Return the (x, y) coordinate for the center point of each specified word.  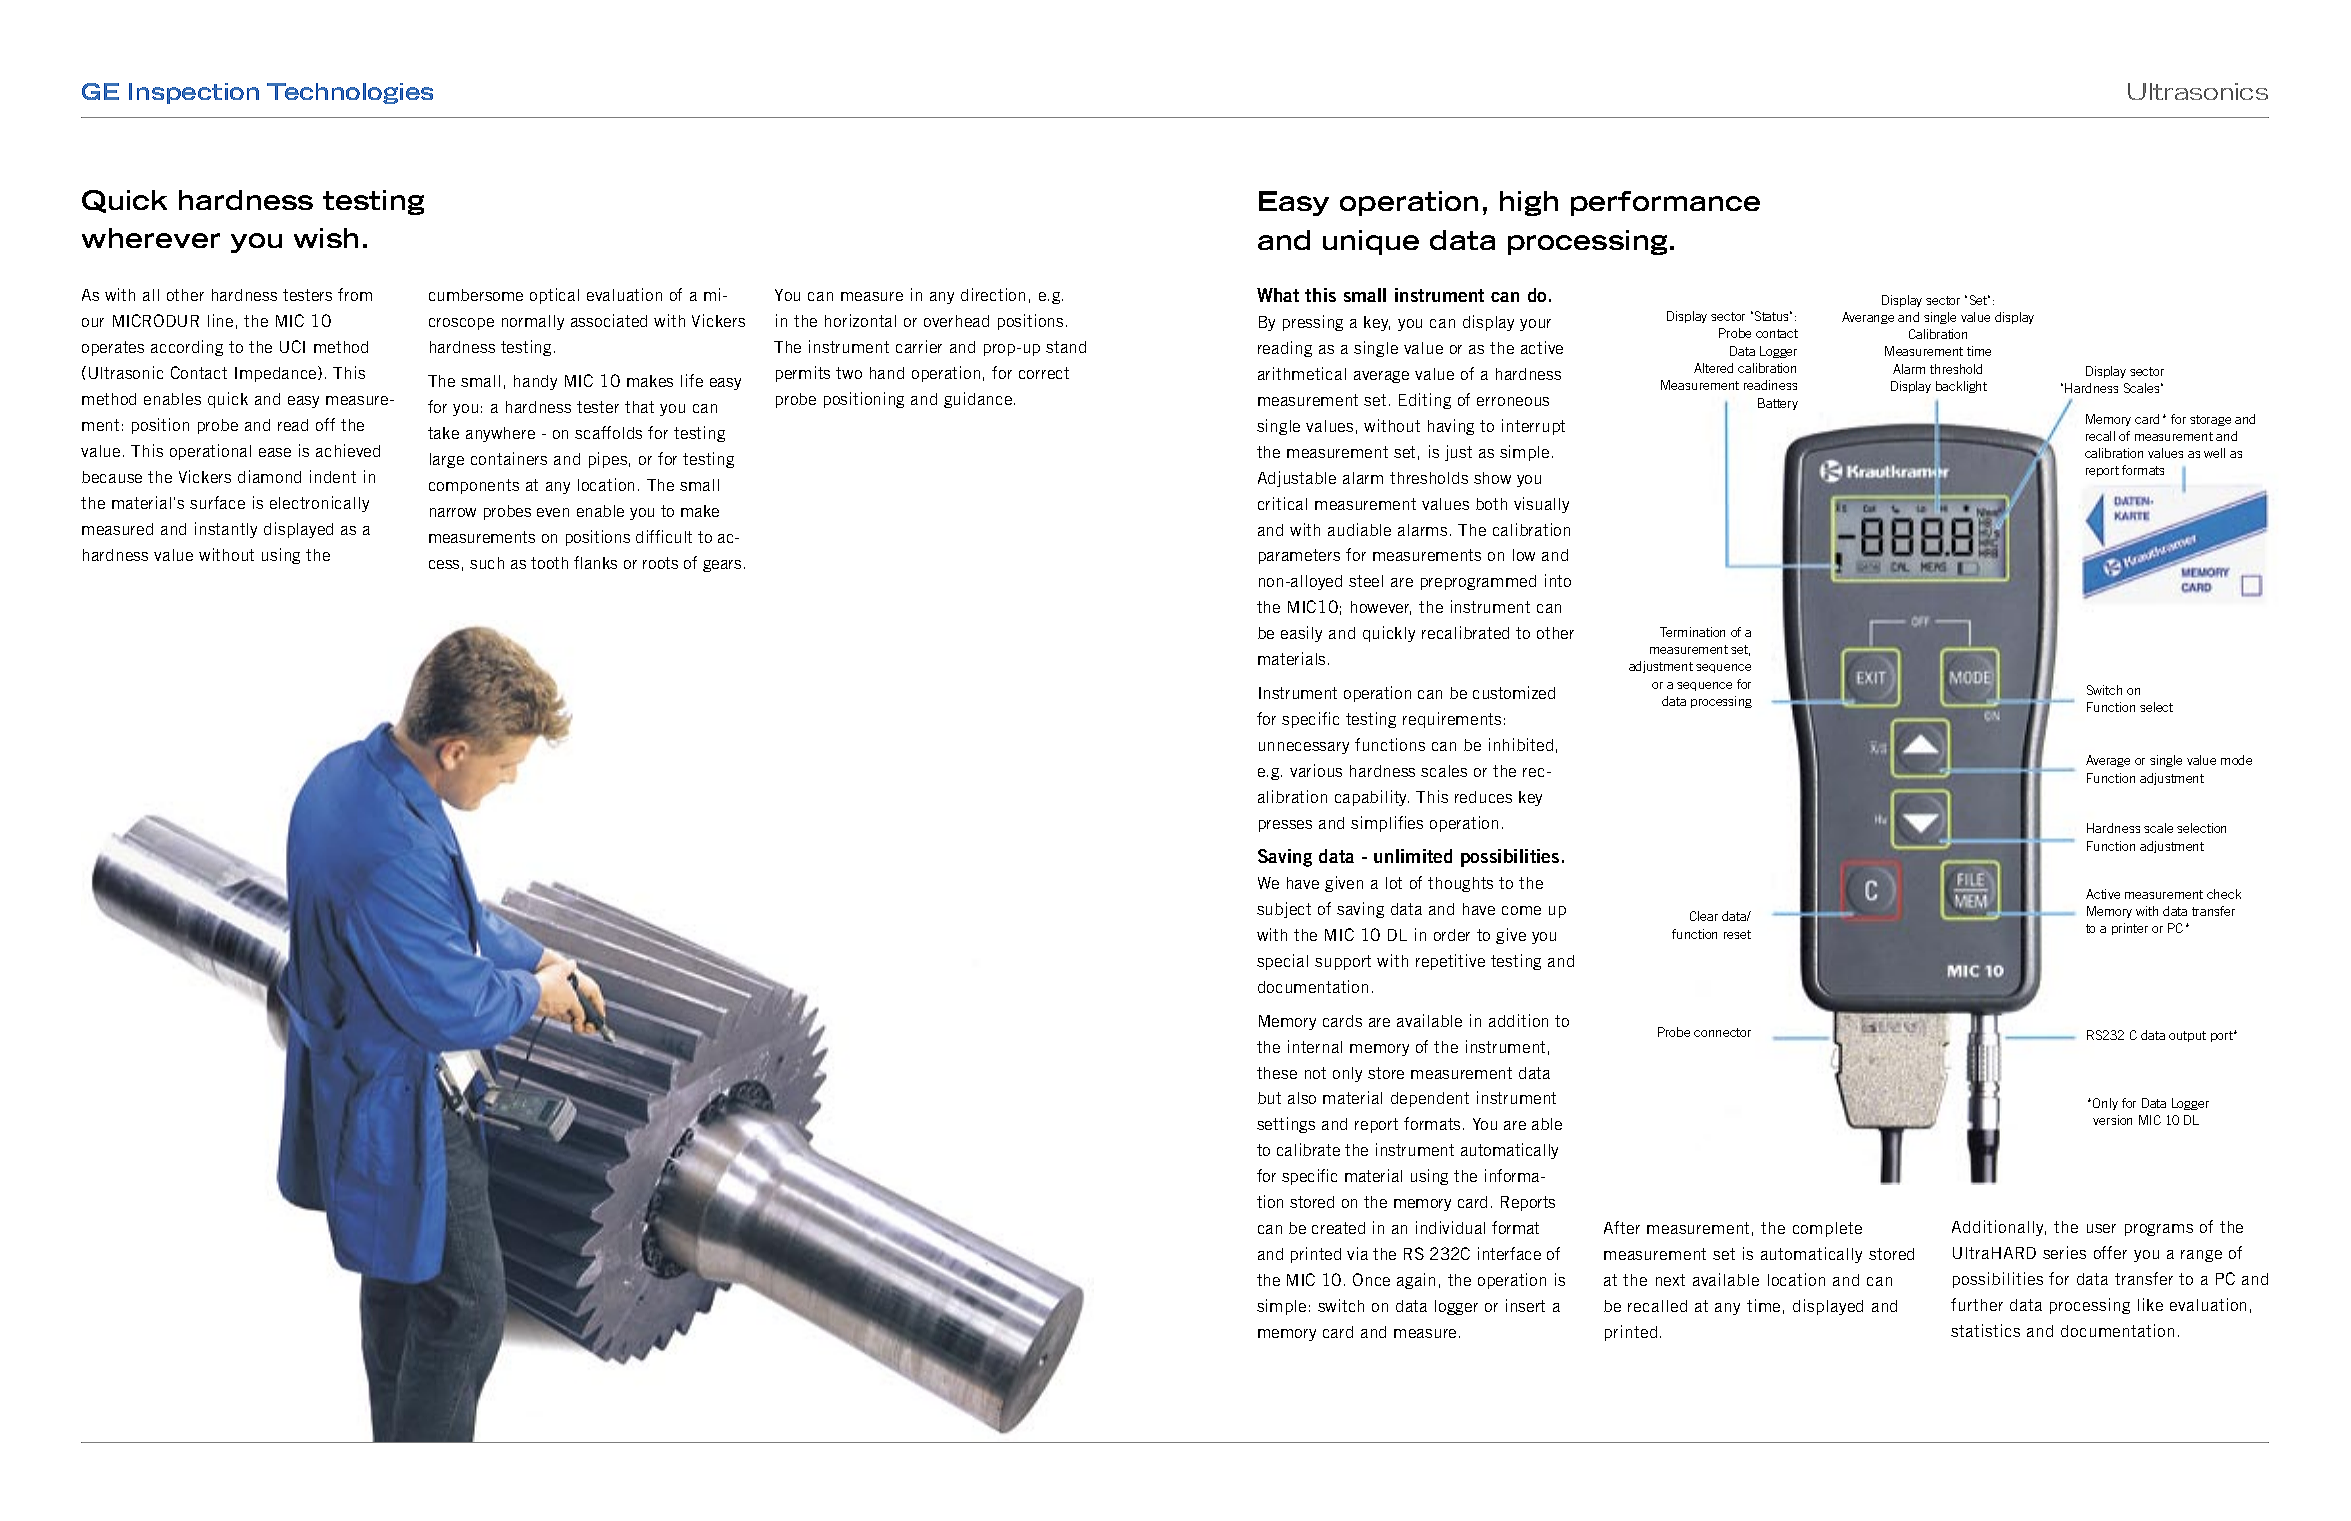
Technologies (350, 93)
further (1977, 1304)
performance (1665, 203)
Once (1371, 1279)
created (1338, 1228)
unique (1371, 242)
